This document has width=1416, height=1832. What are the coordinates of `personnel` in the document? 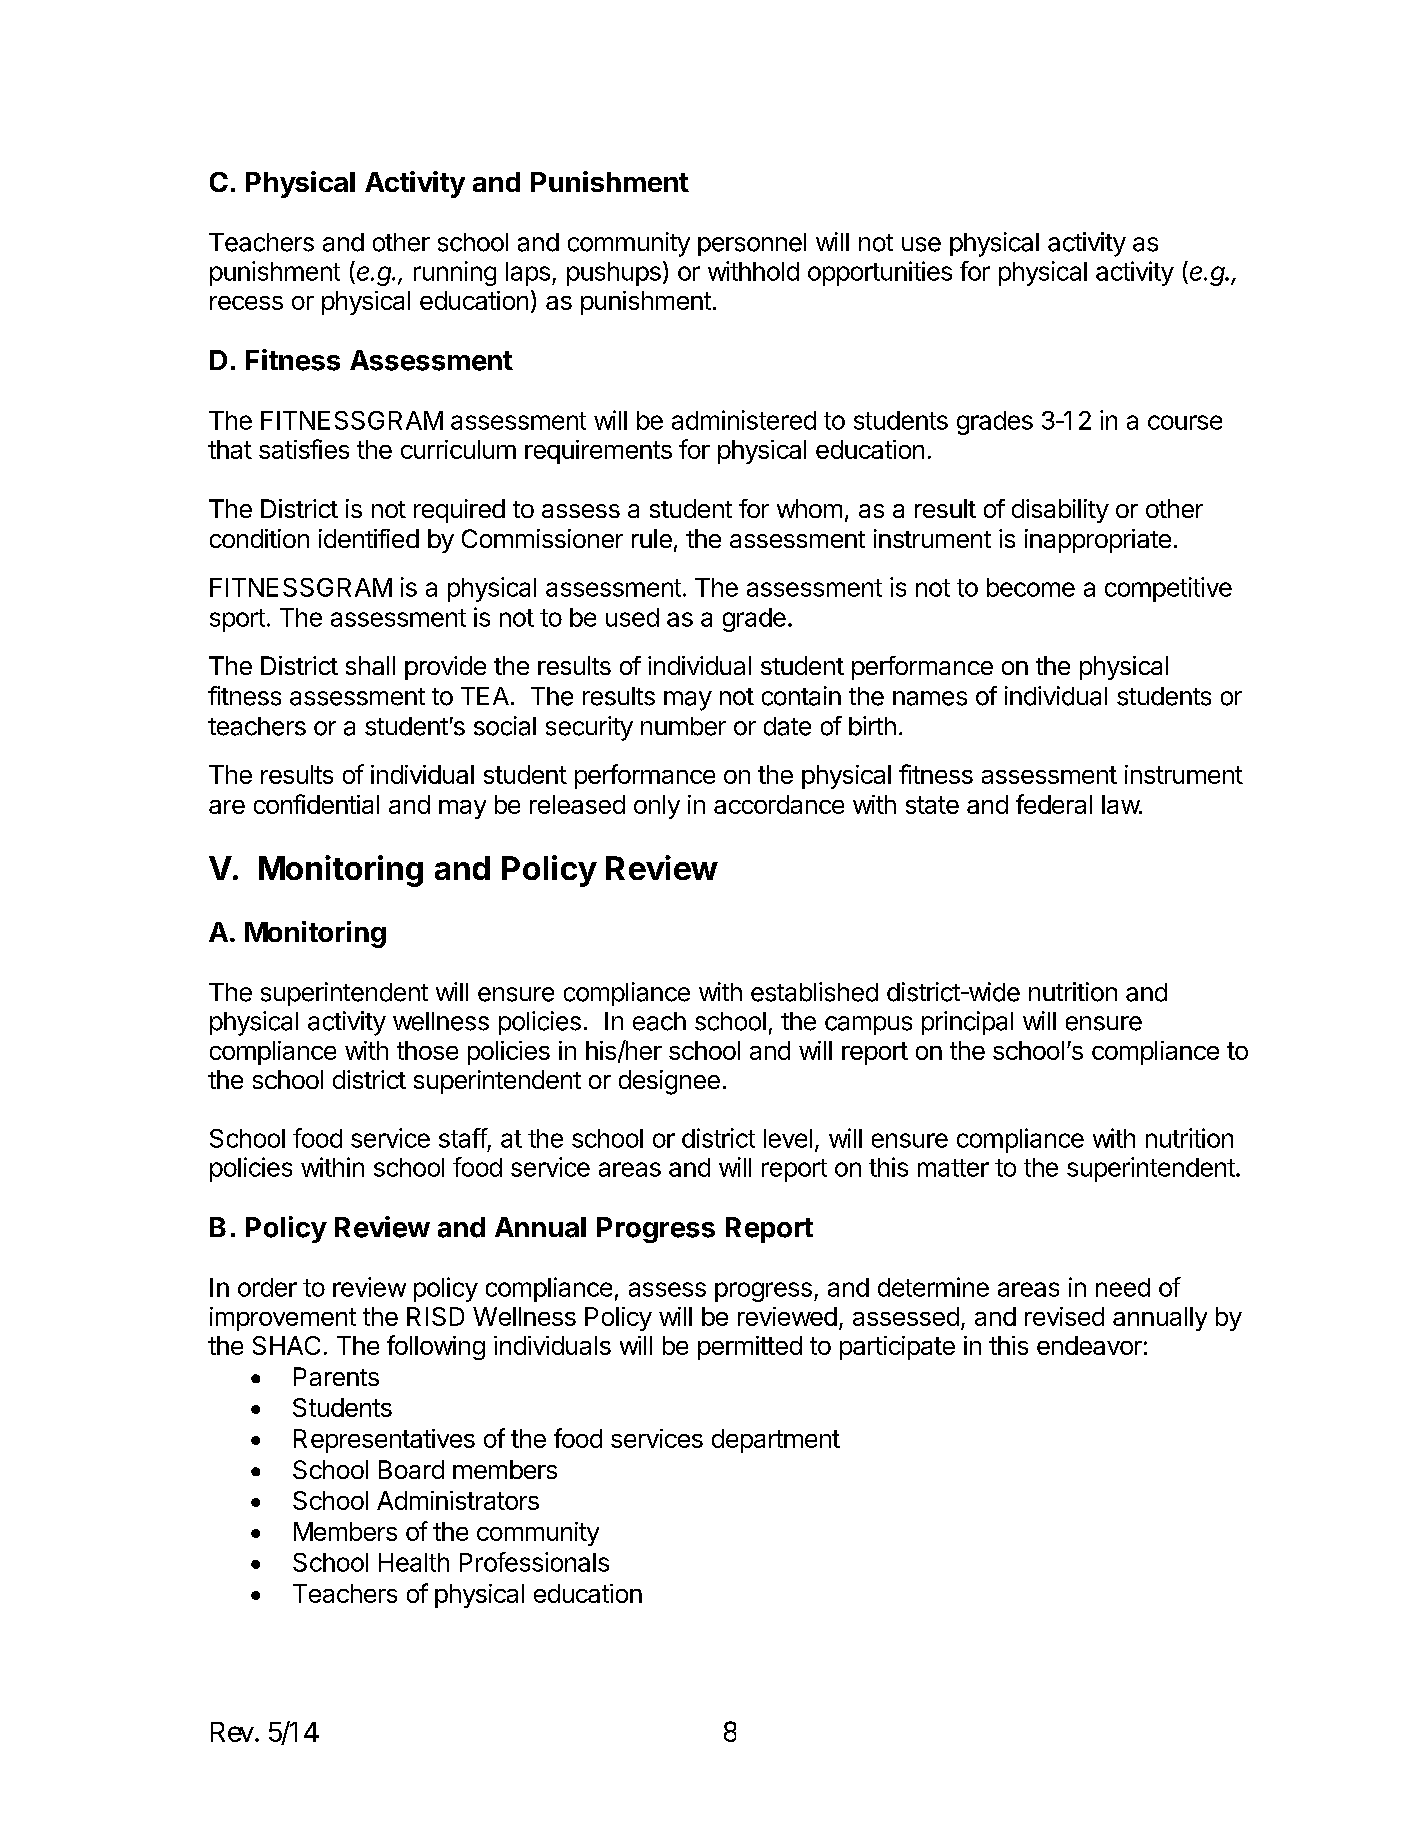 It's located at (752, 244).
